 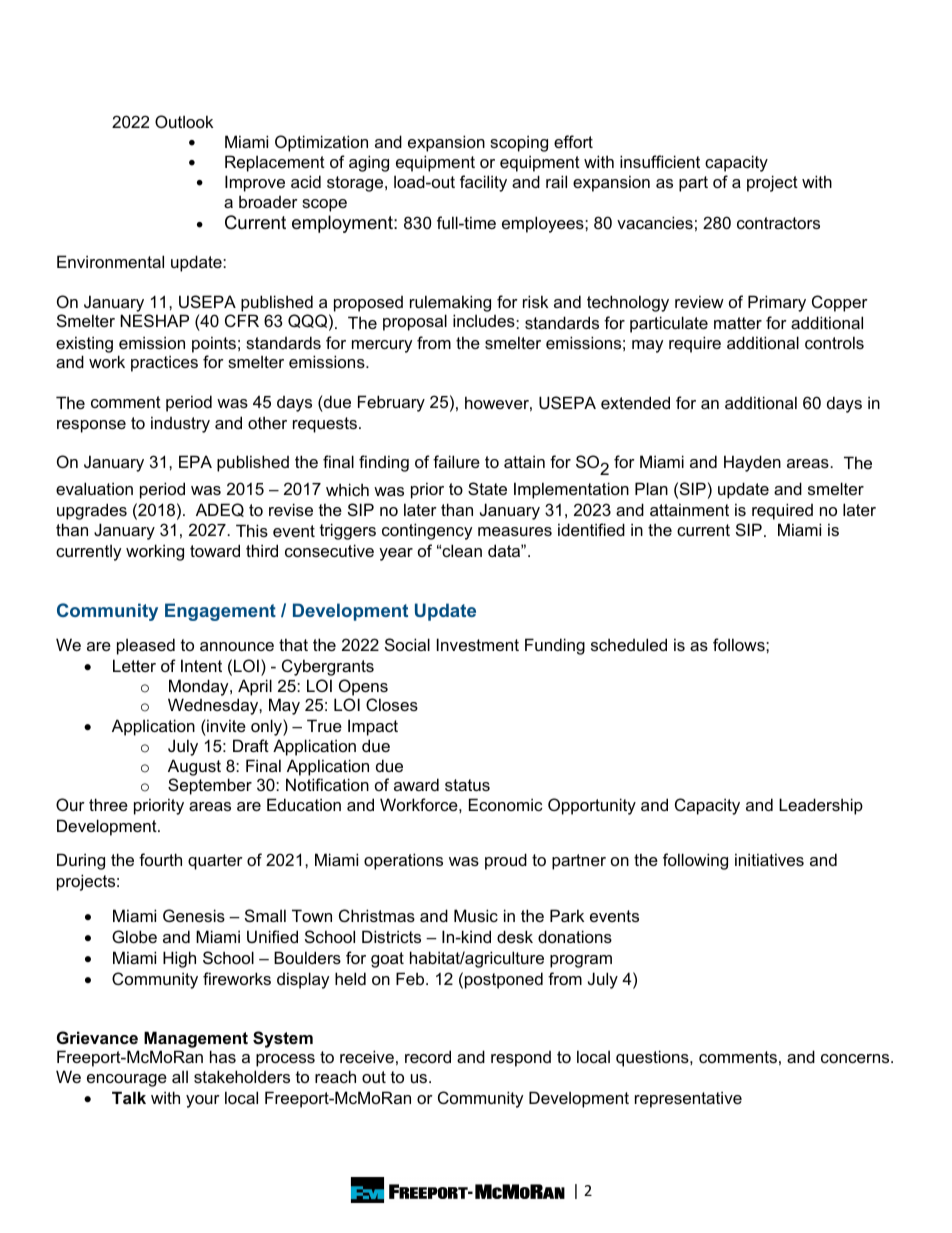 What do you see at coordinates (160, 859) in the page?
I see `fourth` at bounding box center [160, 859].
